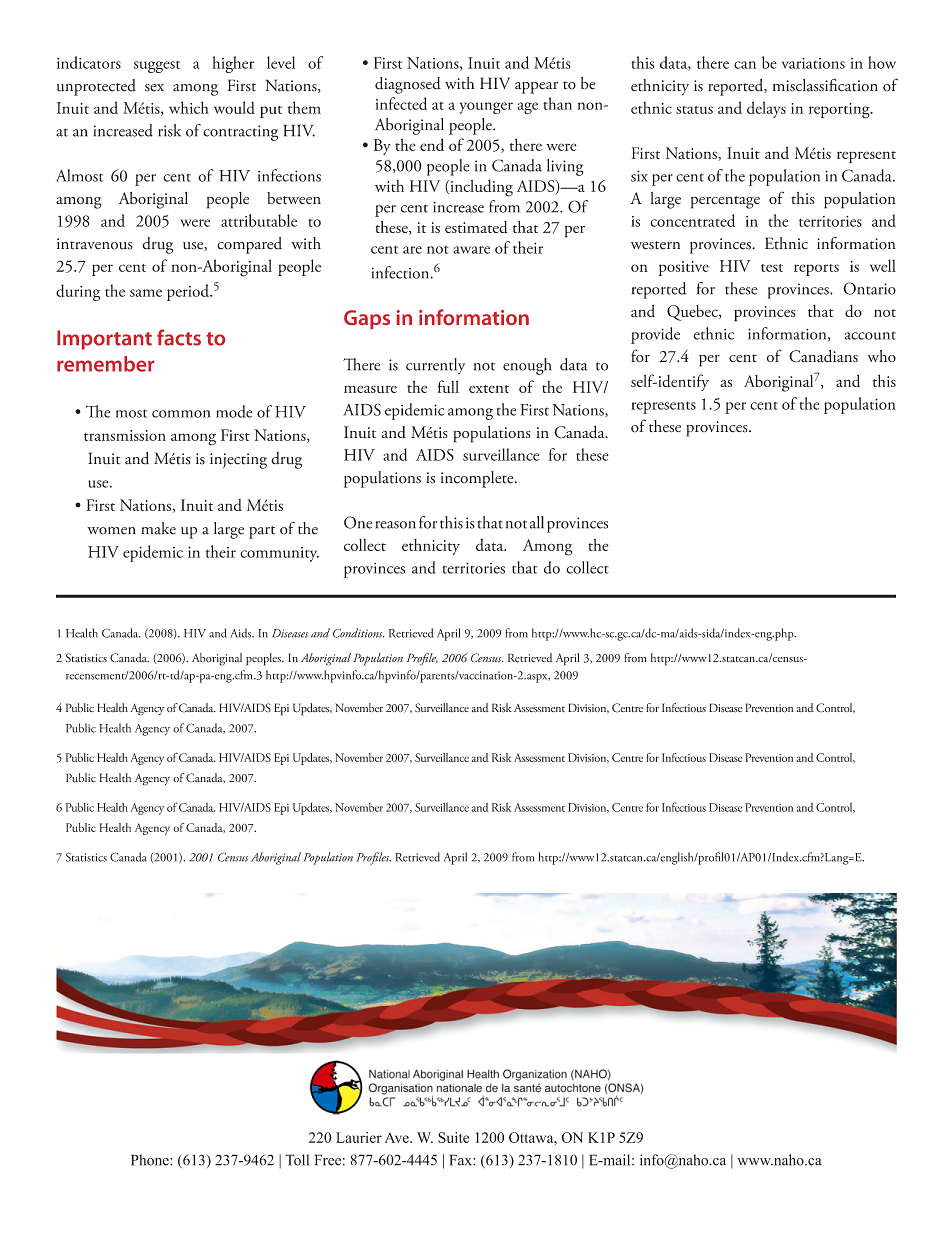 This screenshot has width=952, height=1233. Describe the element at coordinates (189, 107) in the screenshot. I see `which` at that location.
